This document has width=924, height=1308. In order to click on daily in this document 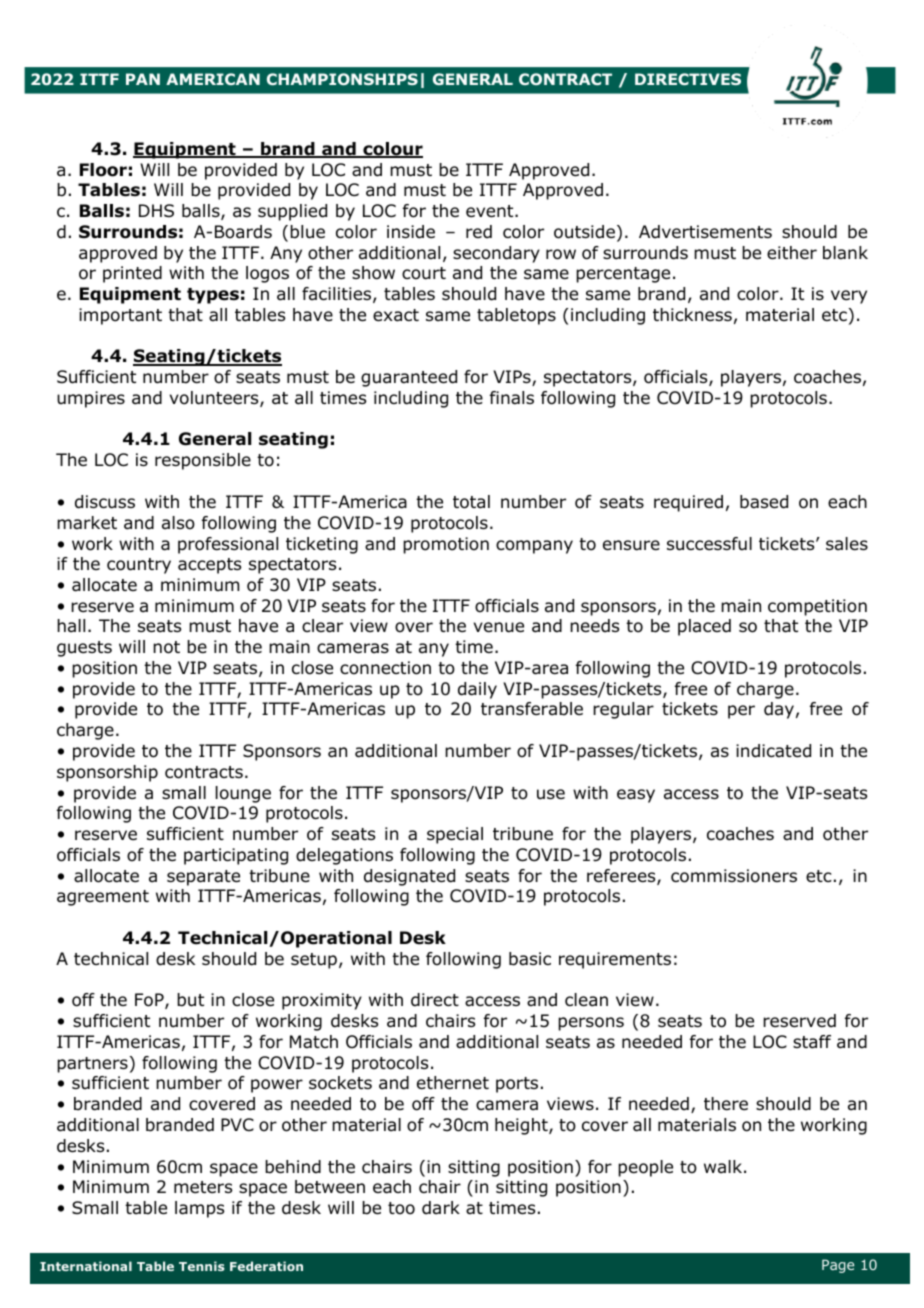, I will do `click(477, 690)`.
